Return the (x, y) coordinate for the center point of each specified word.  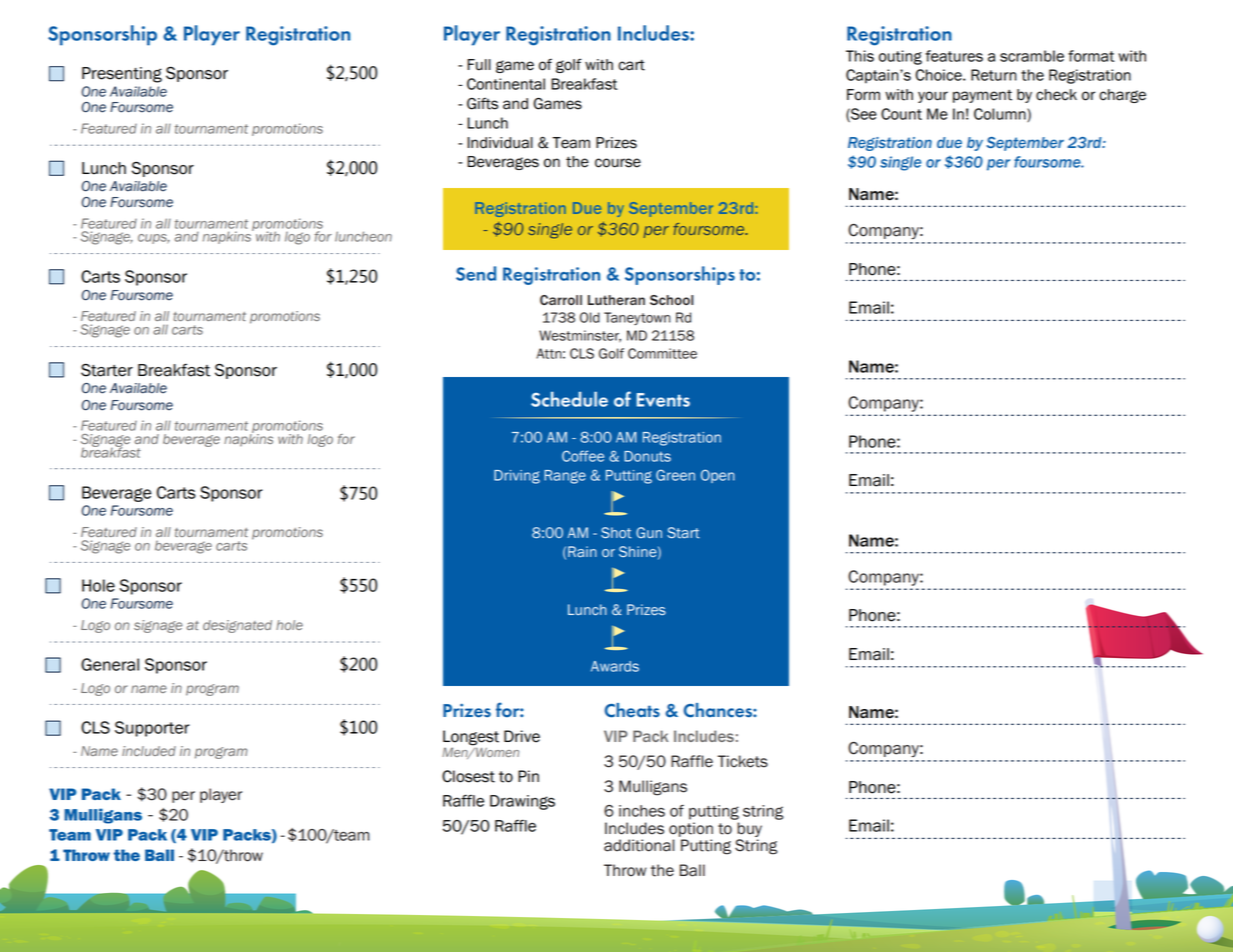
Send (476, 273)
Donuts (647, 456)
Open (718, 476)
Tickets (743, 761)
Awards (615, 666)
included (149, 751)
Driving (517, 477)
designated (237, 626)
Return (994, 75)
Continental (506, 84)
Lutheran (616, 300)
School (671, 300)
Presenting (122, 75)
